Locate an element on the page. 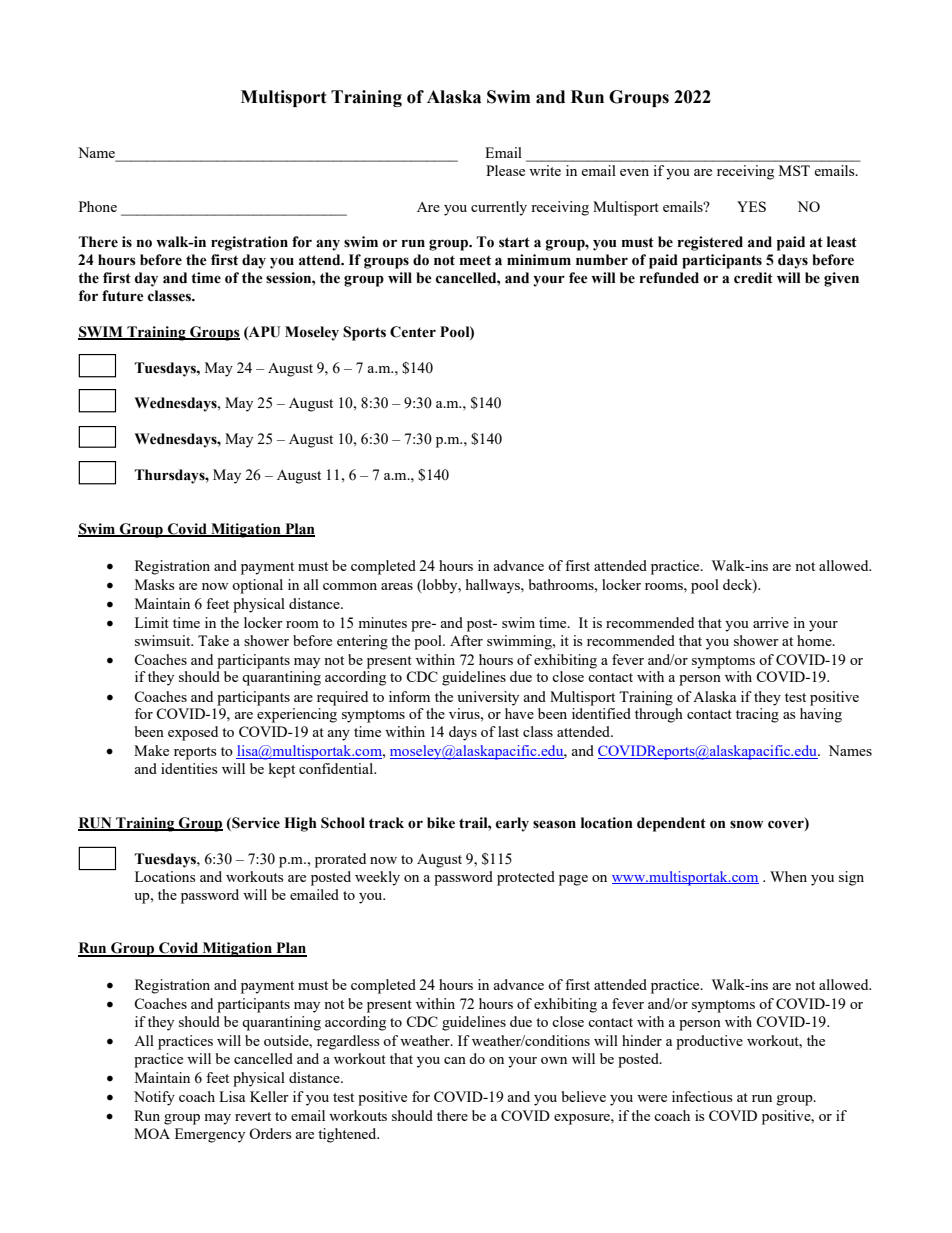  bike is located at coordinates (441, 823).
